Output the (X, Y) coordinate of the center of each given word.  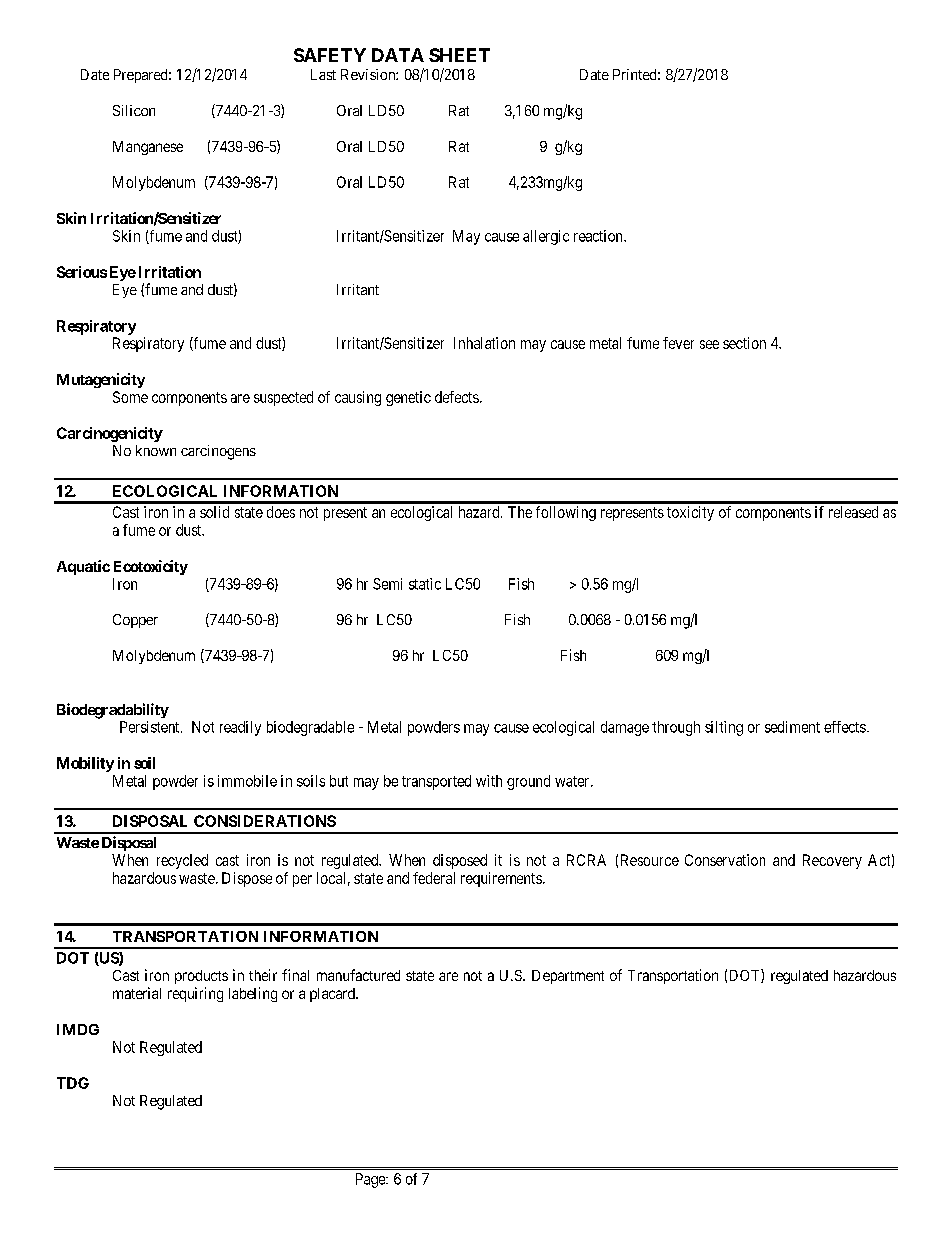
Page (371, 1180)
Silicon (134, 110)
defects (457, 397)
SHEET (459, 55)
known (156, 450)
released (853, 512)
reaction (599, 236)
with (489, 781)
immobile (247, 781)
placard (333, 995)
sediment (792, 727)
